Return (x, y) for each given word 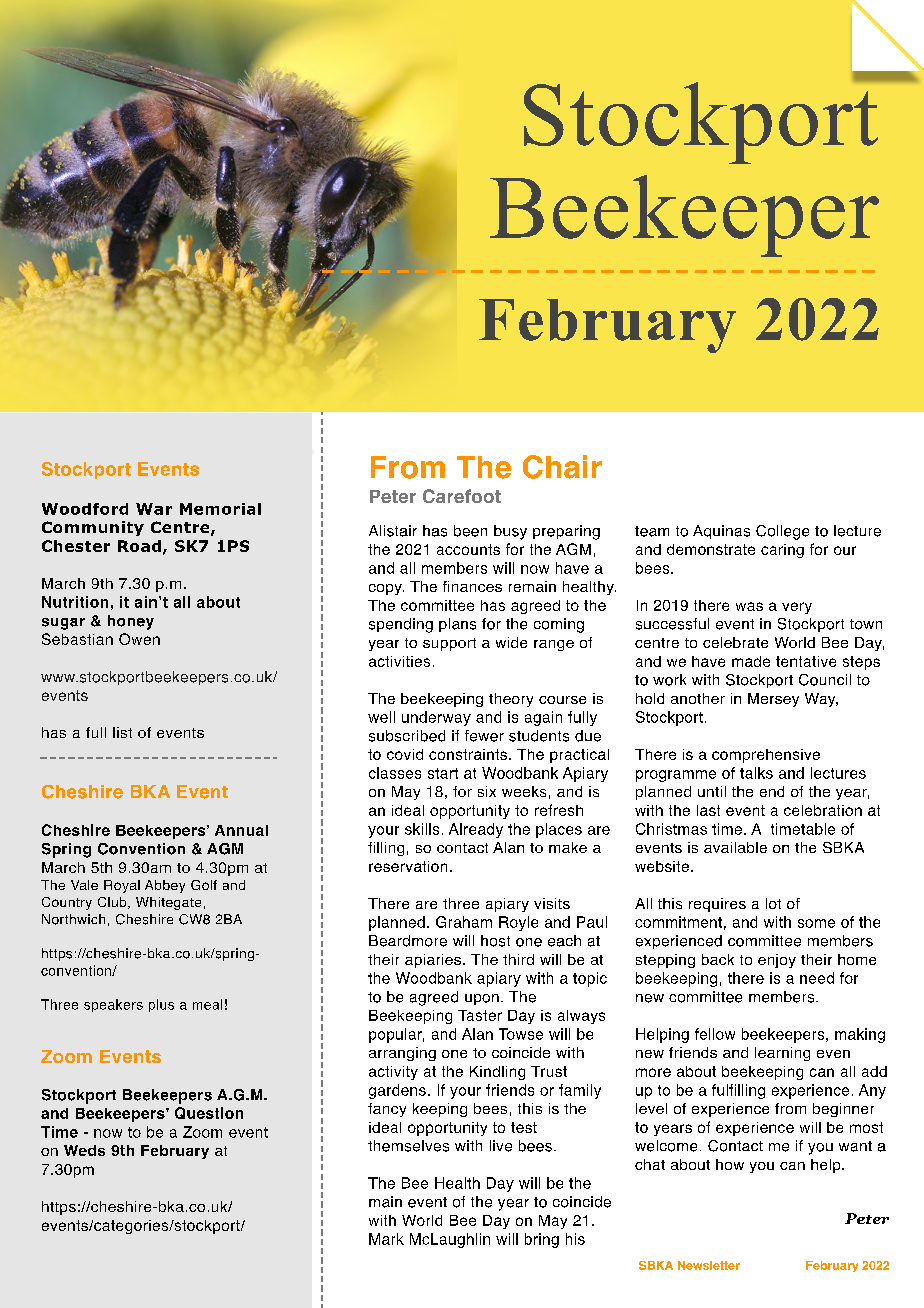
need (817, 978)
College (782, 532)
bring (542, 1240)
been (470, 531)
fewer (484, 736)
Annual (241, 830)
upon (482, 999)
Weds (84, 1150)
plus (161, 1005)
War (154, 509)
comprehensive (766, 756)
